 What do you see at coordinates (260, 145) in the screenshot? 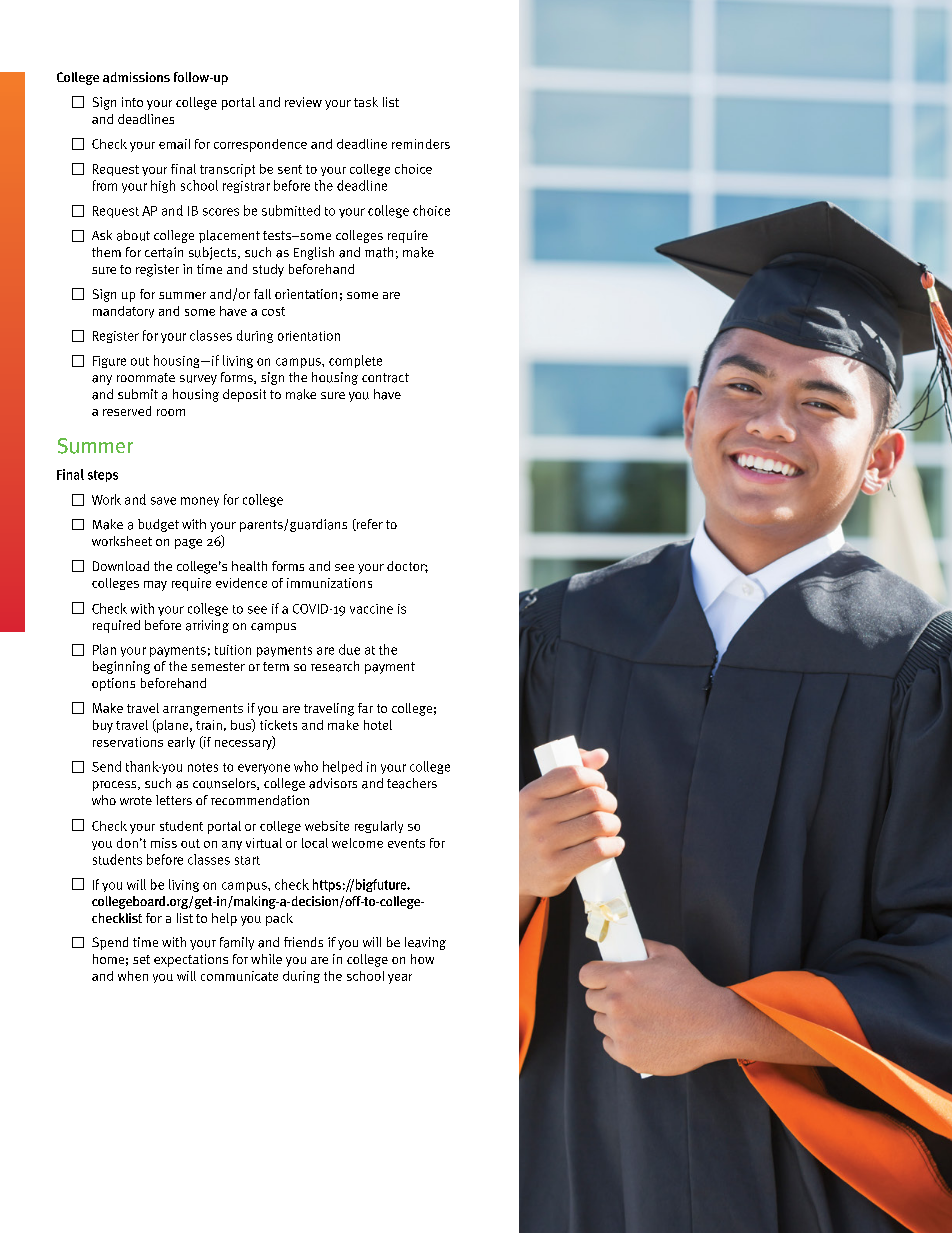
I see `correspondence` at bounding box center [260, 145].
